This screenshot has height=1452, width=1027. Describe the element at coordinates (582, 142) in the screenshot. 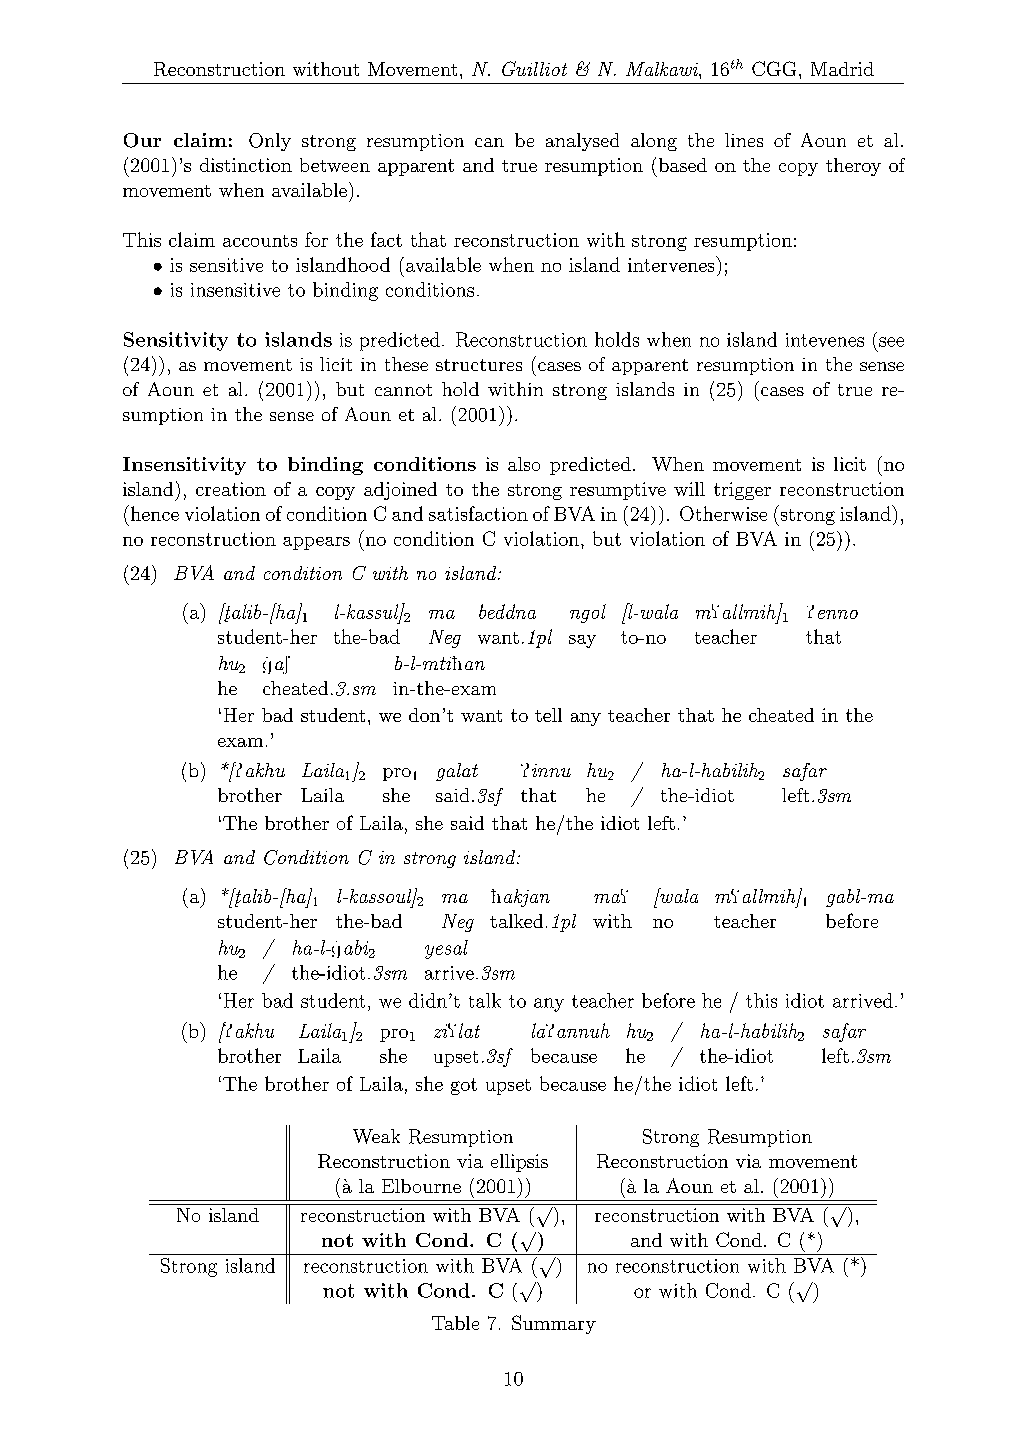

I see `analysed` at that location.
